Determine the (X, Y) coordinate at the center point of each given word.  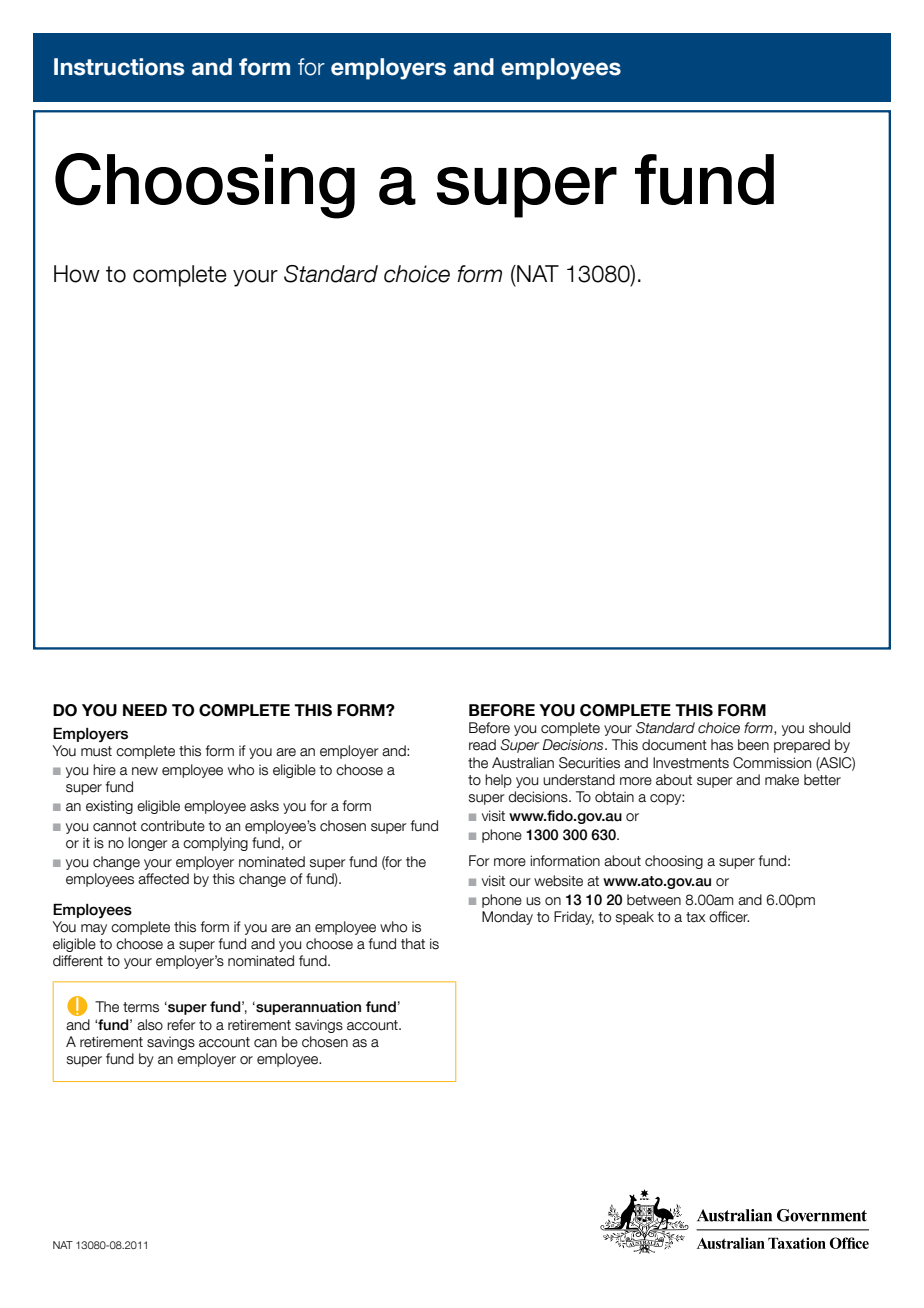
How (77, 274)
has (722, 745)
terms (141, 1007)
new (145, 771)
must (96, 751)
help (498, 781)
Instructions (119, 67)
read (482, 745)
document (674, 745)
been (753, 745)
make (782, 780)
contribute (173, 826)
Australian (523, 763)
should (829, 728)
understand (579, 780)
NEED (145, 710)
